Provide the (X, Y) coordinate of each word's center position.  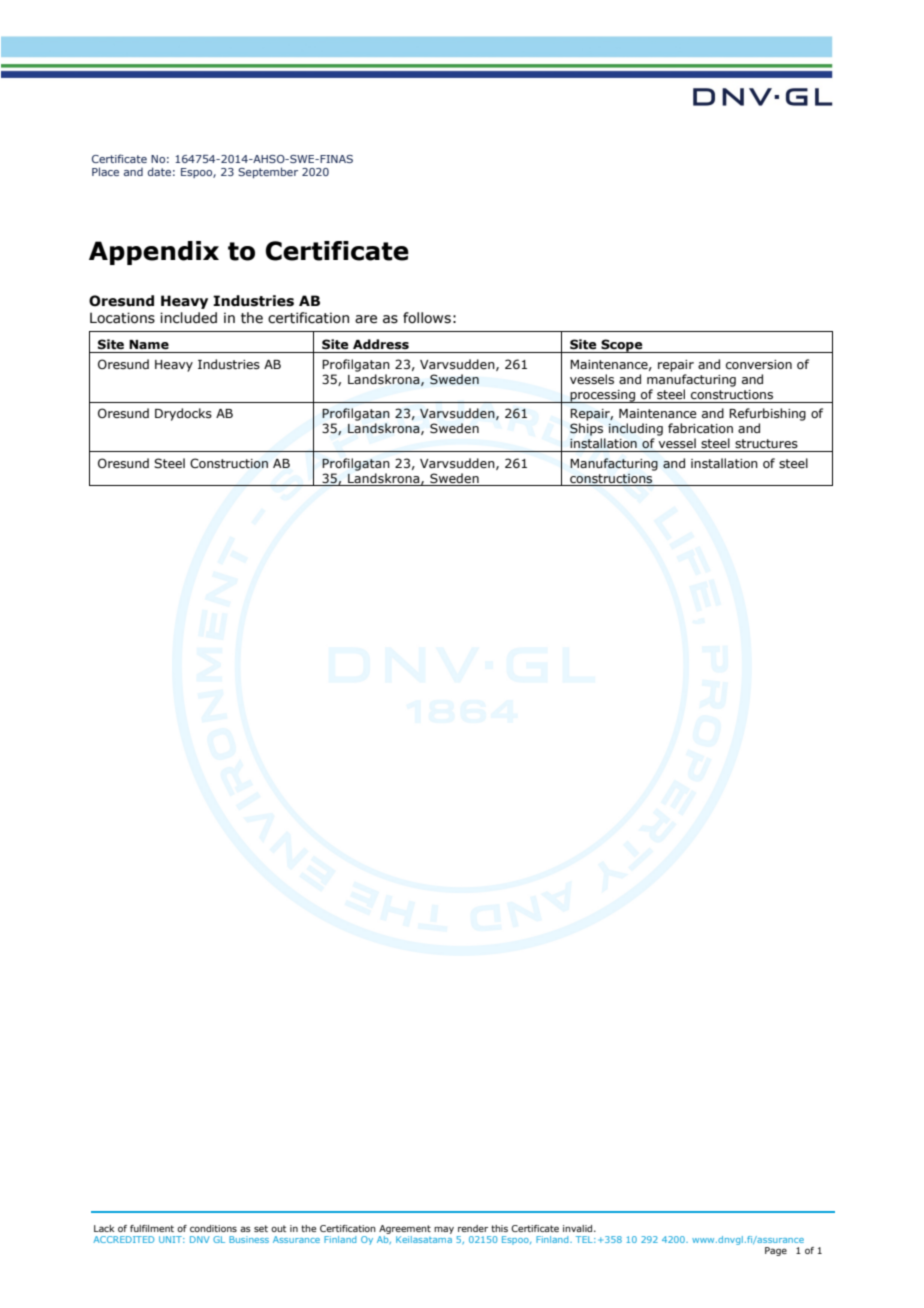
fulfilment (152, 1228)
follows (427, 318)
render (473, 1228)
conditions (213, 1228)
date (159, 171)
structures (766, 443)
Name (149, 345)
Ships (586, 429)
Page (776, 1251)
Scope (622, 346)
